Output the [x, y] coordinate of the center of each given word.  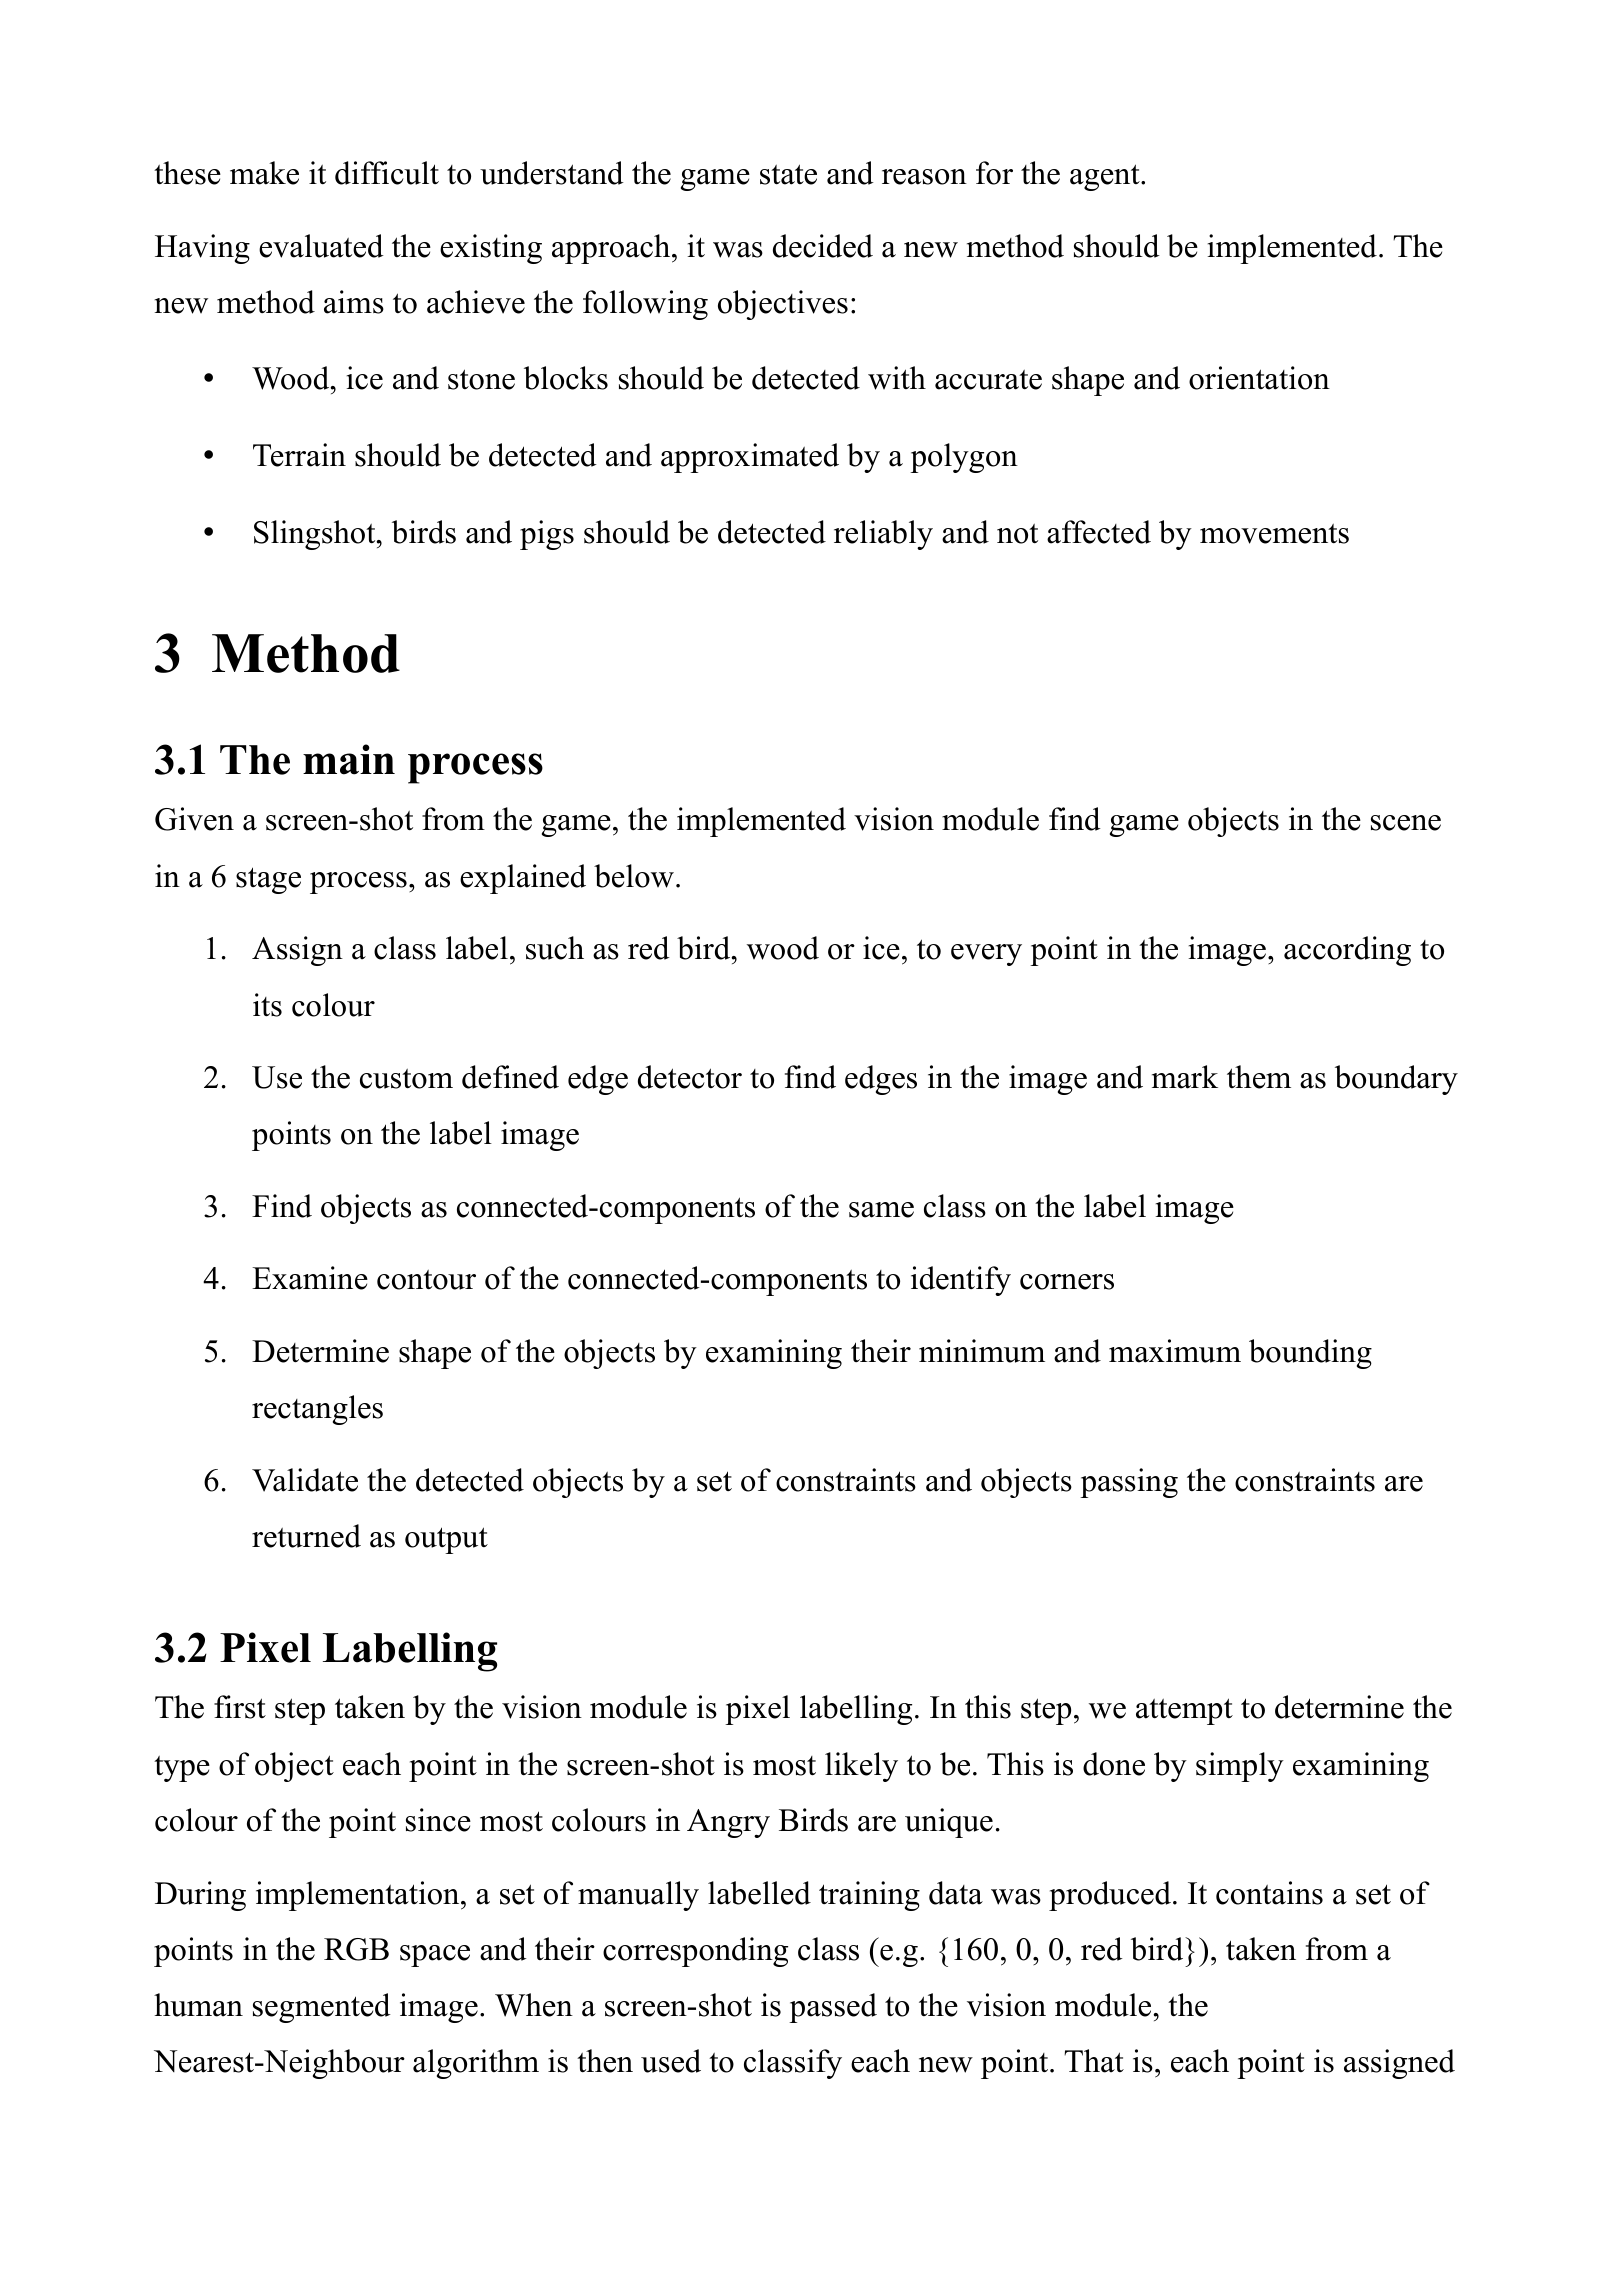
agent [1106, 177]
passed [833, 2008]
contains [1269, 1893]
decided [823, 246]
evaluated [321, 246]
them [1259, 1077]
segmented [322, 2008]
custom [406, 1079]
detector [690, 1077]
